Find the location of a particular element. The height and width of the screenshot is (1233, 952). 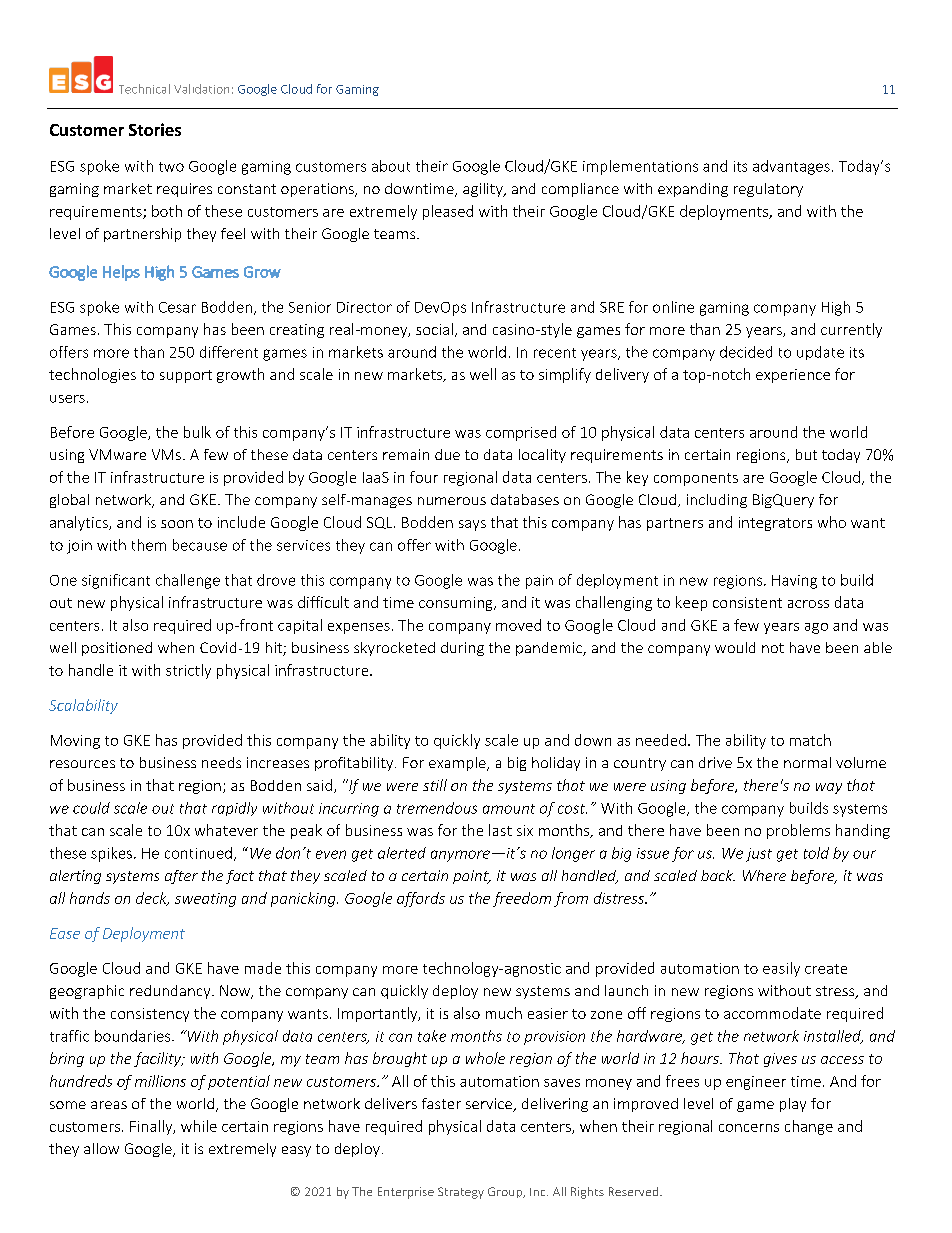

Stories is located at coordinates (155, 129).
